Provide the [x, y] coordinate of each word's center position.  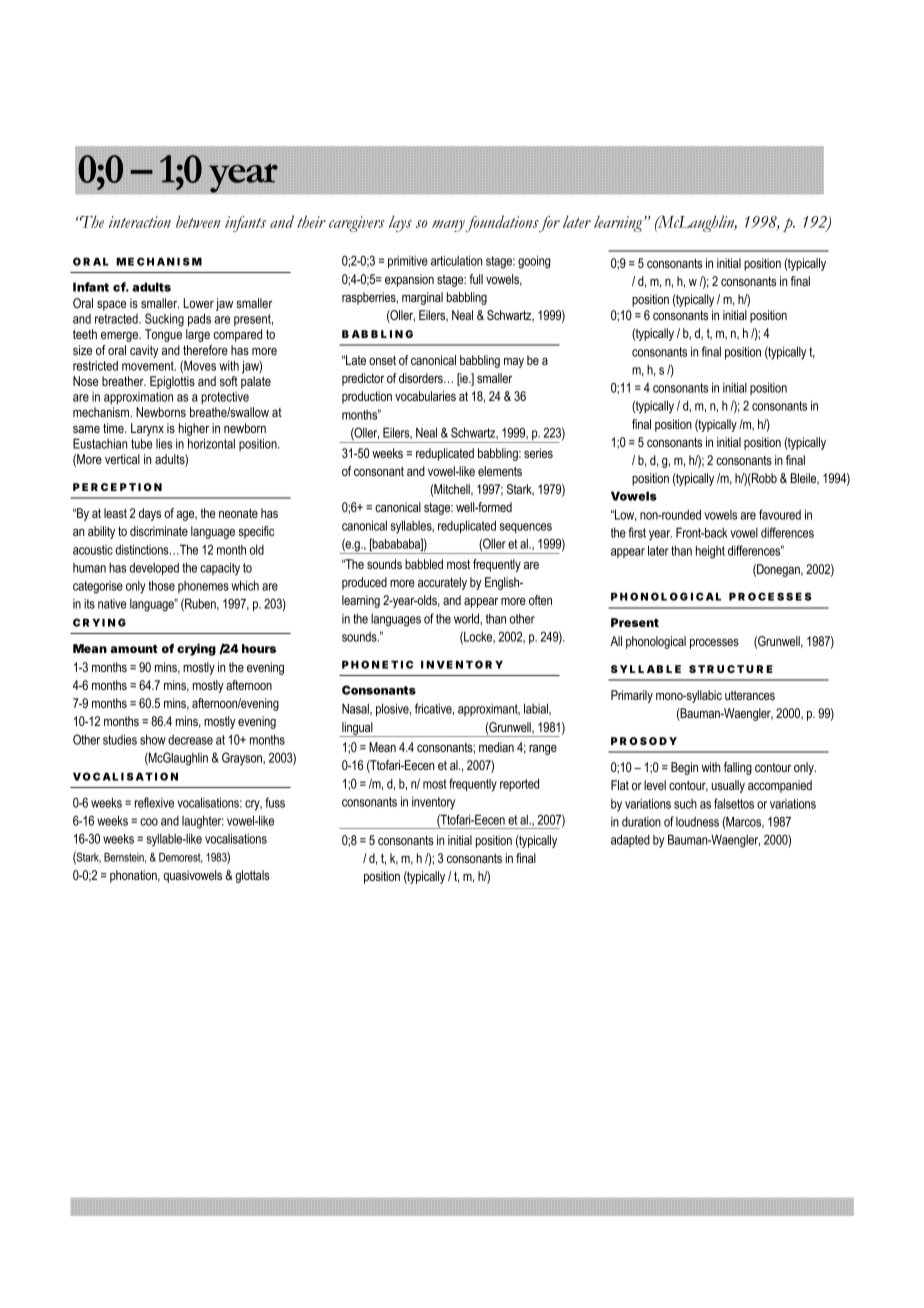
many [449, 226]
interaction [140, 222]
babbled [424, 564]
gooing [534, 262]
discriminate [159, 531]
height [710, 552]
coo [149, 822]
